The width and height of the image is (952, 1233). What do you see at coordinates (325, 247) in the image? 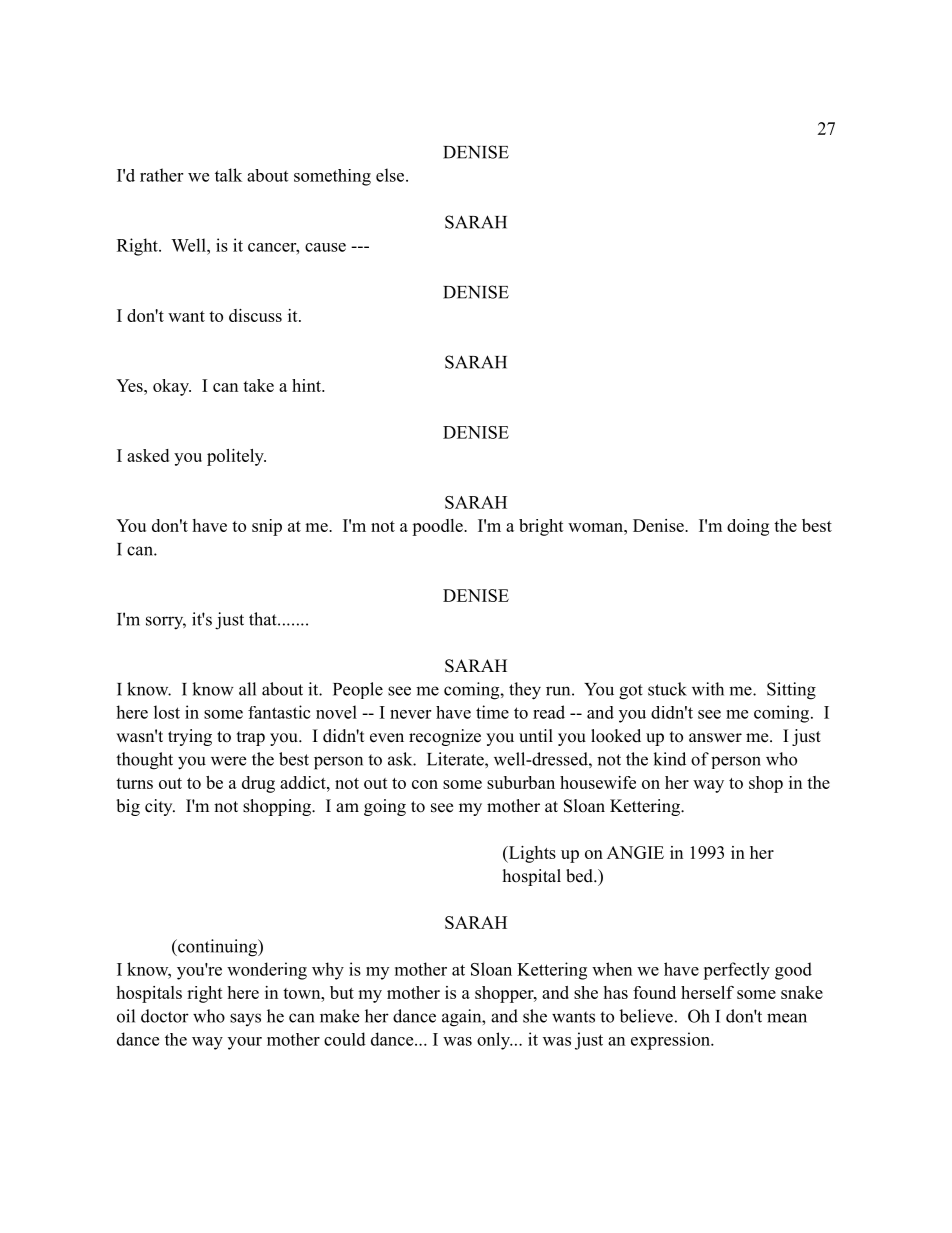
I see `cause` at bounding box center [325, 247].
